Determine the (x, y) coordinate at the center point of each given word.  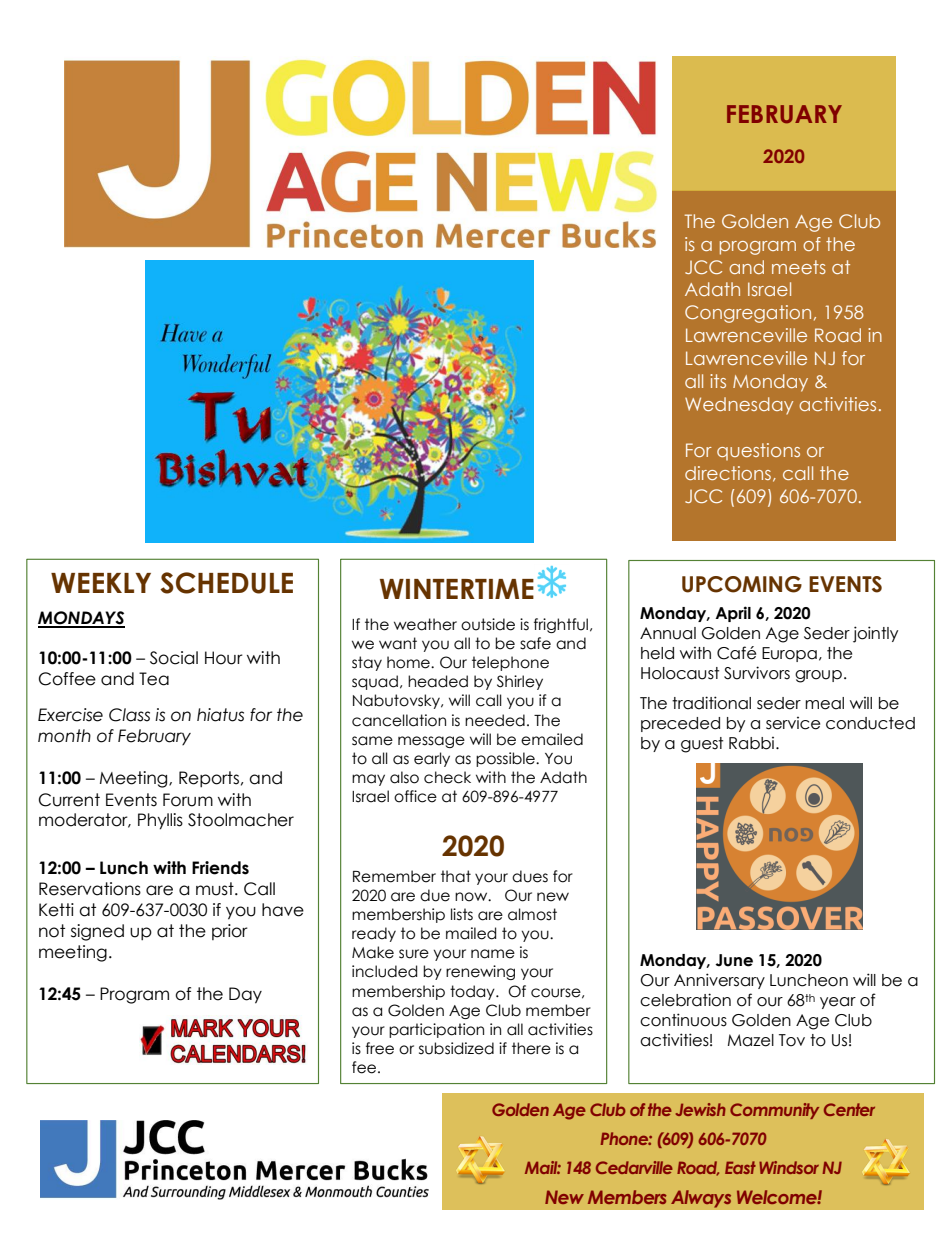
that (456, 876)
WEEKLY (101, 583)
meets (799, 267)
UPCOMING (742, 584)
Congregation (748, 314)
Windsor (789, 1167)
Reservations (90, 889)
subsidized (456, 1048)
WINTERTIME (457, 589)
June (734, 960)
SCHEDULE (226, 583)
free (380, 1048)
